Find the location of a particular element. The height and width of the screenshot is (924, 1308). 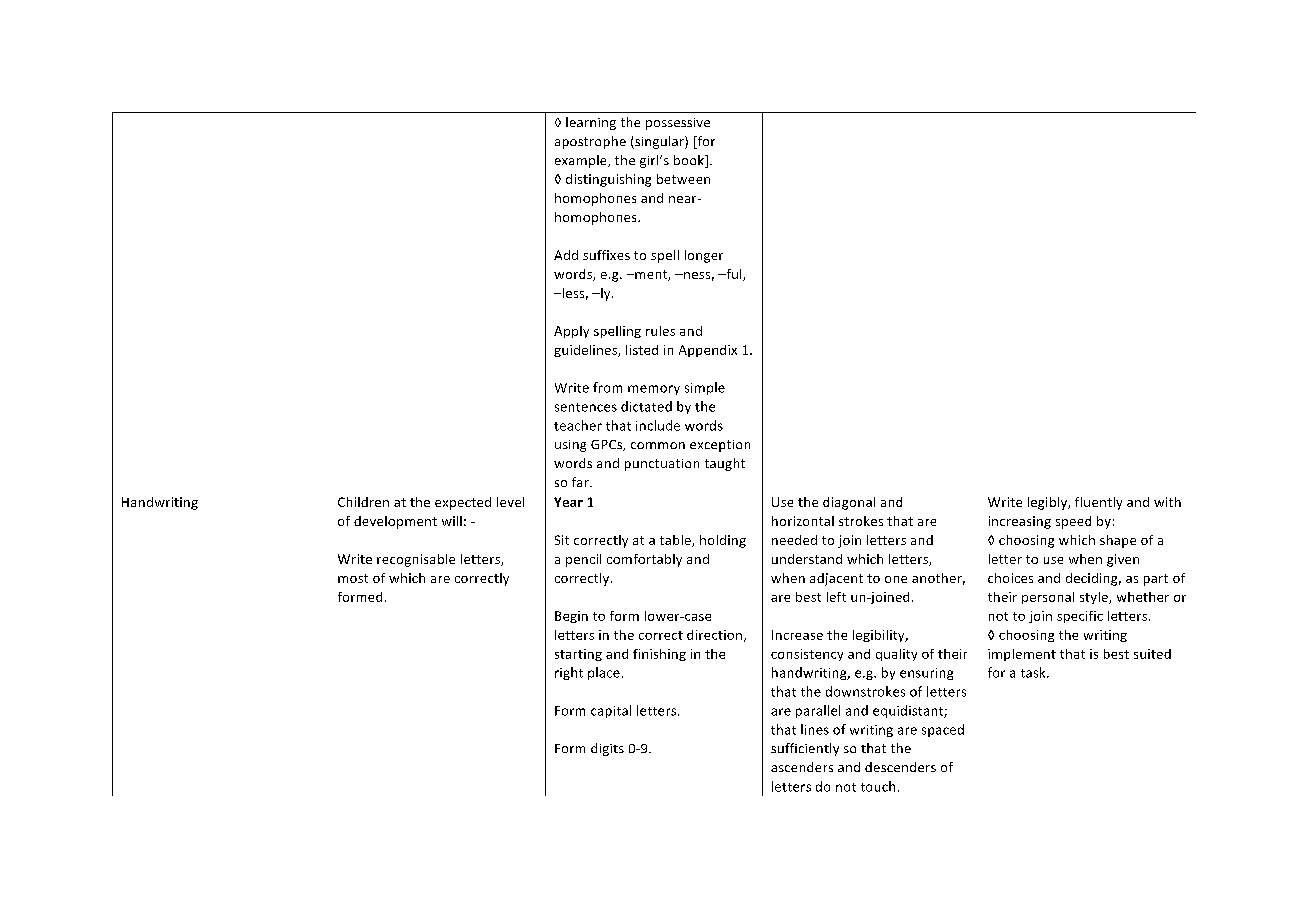

example is located at coordinates (582, 161).
